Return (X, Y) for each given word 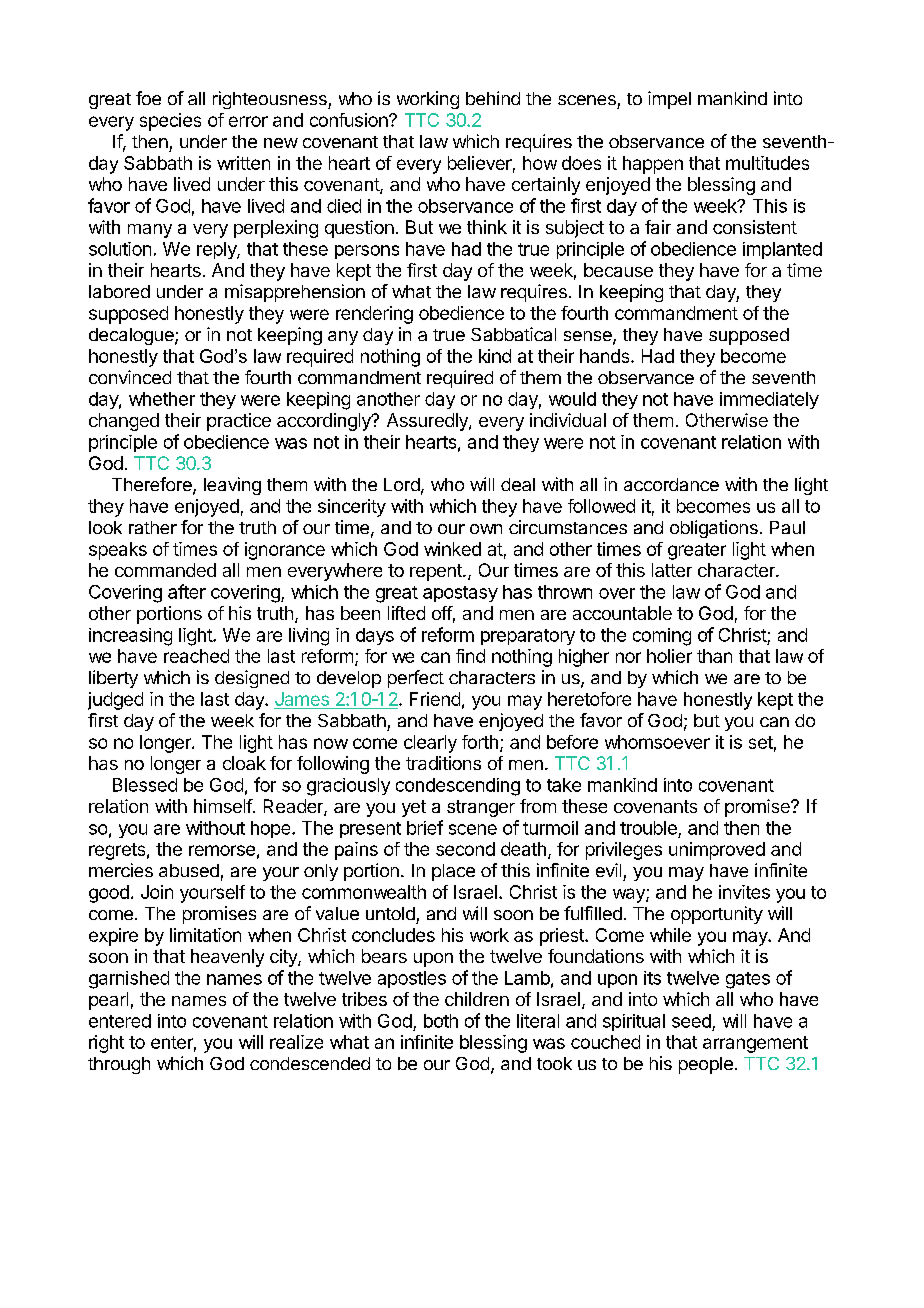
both (441, 1021)
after (187, 591)
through (119, 1065)
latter (672, 570)
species (170, 122)
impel (669, 100)
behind (493, 98)
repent (437, 572)
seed (691, 1021)
